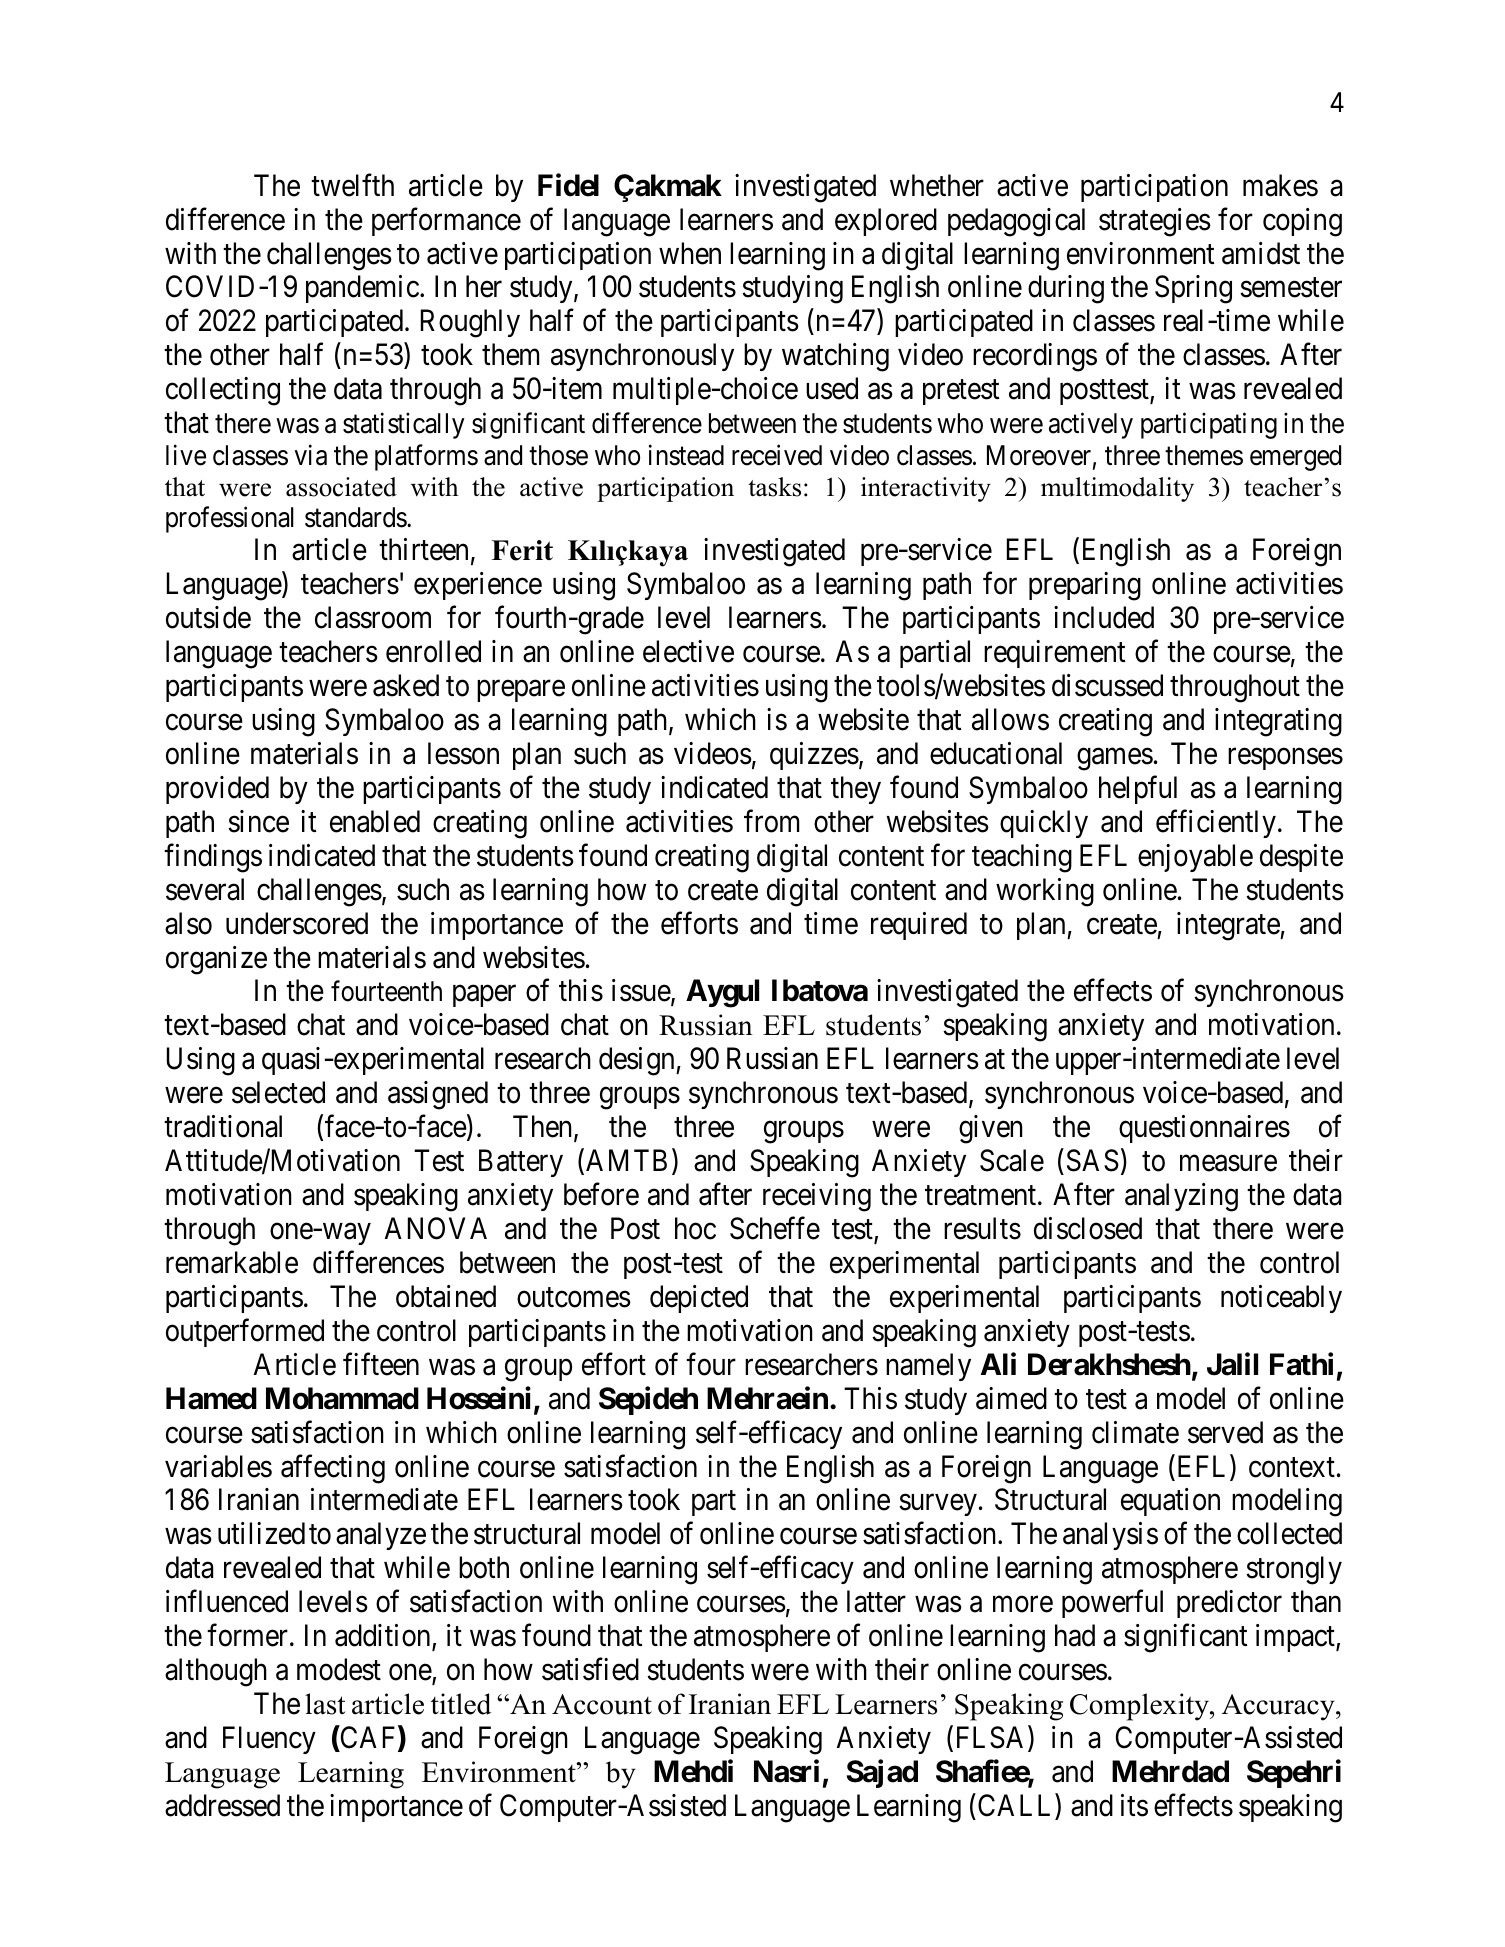 Image resolution: width=1505 pixels, height=1947 pixels. What do you see at coordinates (638, 1061) in the document?
I see `design` at bounding box center [638, 1061].
